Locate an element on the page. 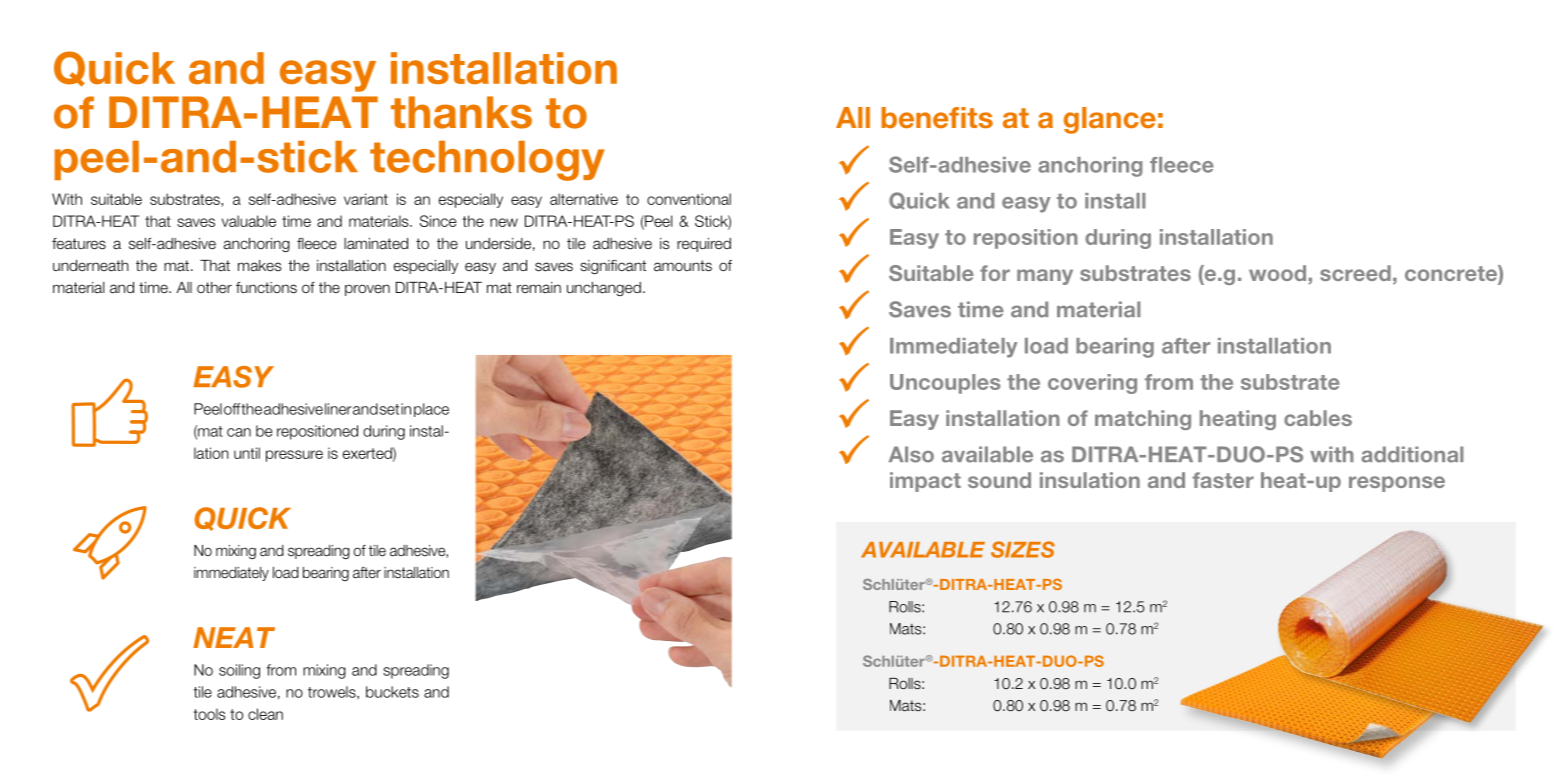 The height and width of the page is (783, 1568). benefits is located at coordinates (937, 118).
